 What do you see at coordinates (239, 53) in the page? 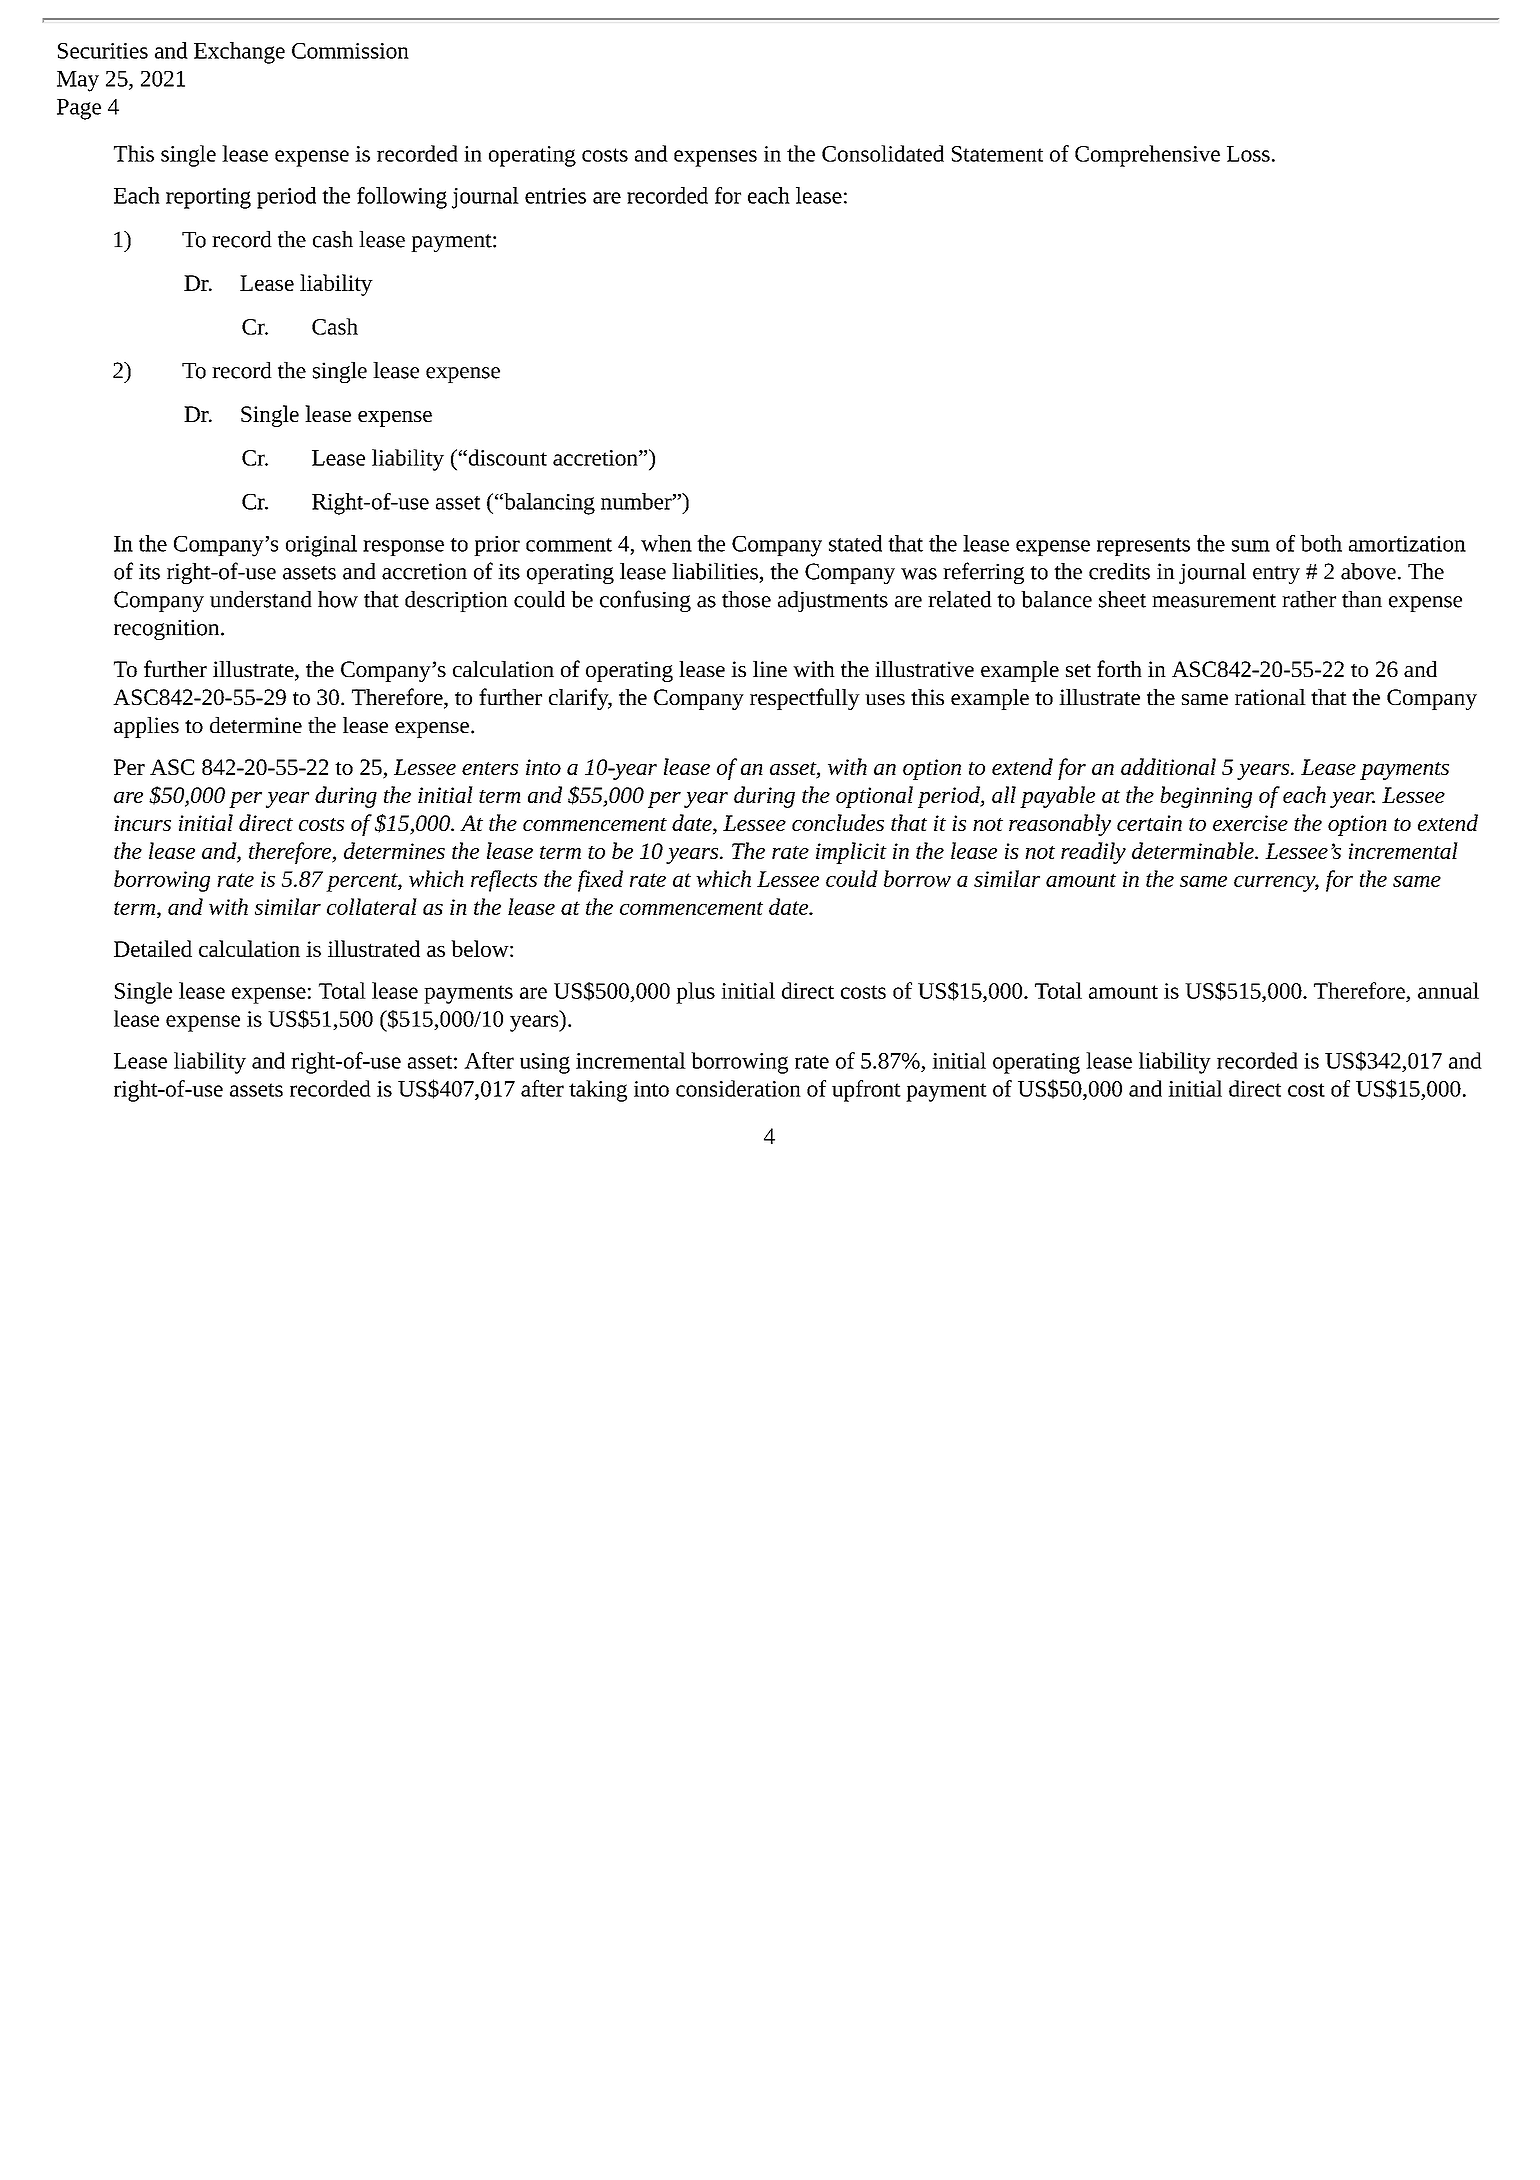
I see `Exchange` at bounding box center [239, 53].
